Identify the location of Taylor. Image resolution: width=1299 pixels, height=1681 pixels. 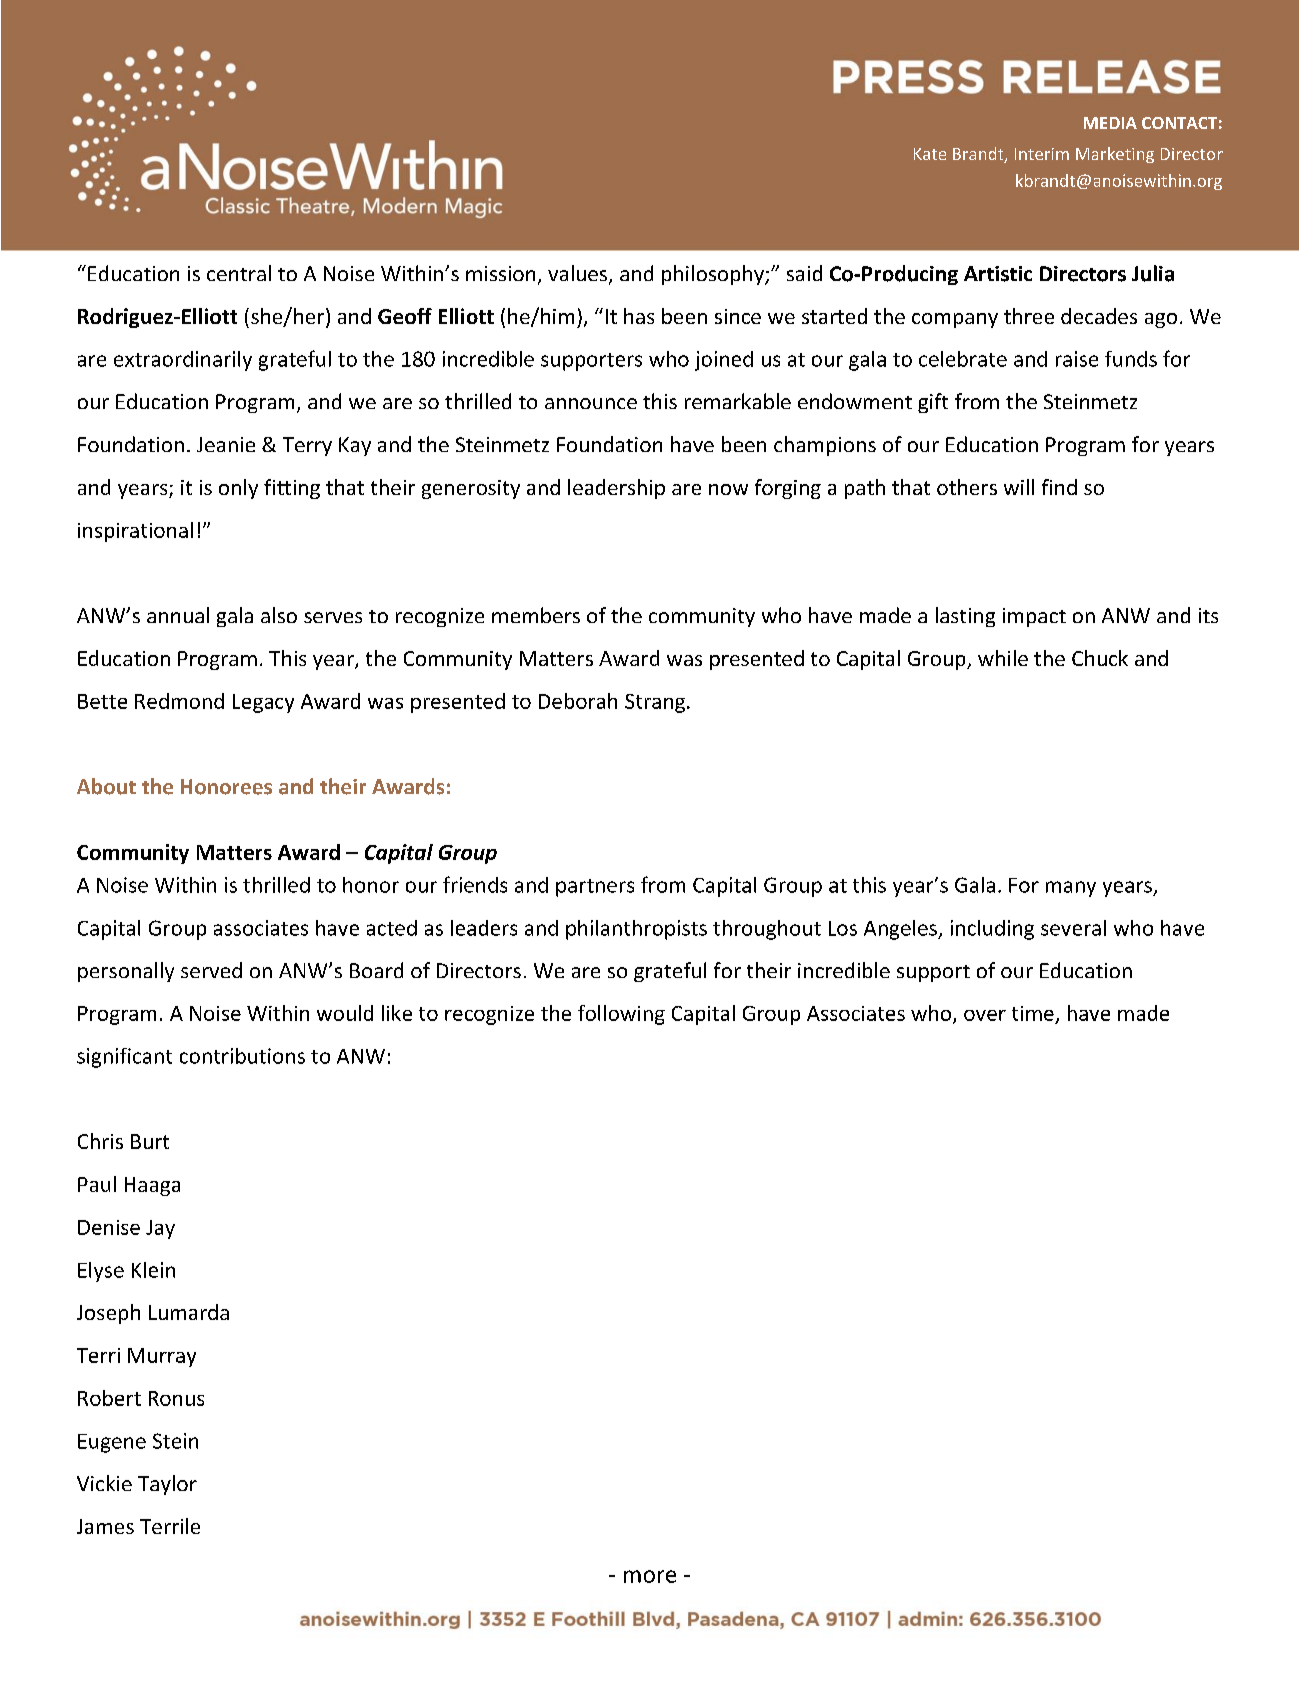
(167, 1485).
